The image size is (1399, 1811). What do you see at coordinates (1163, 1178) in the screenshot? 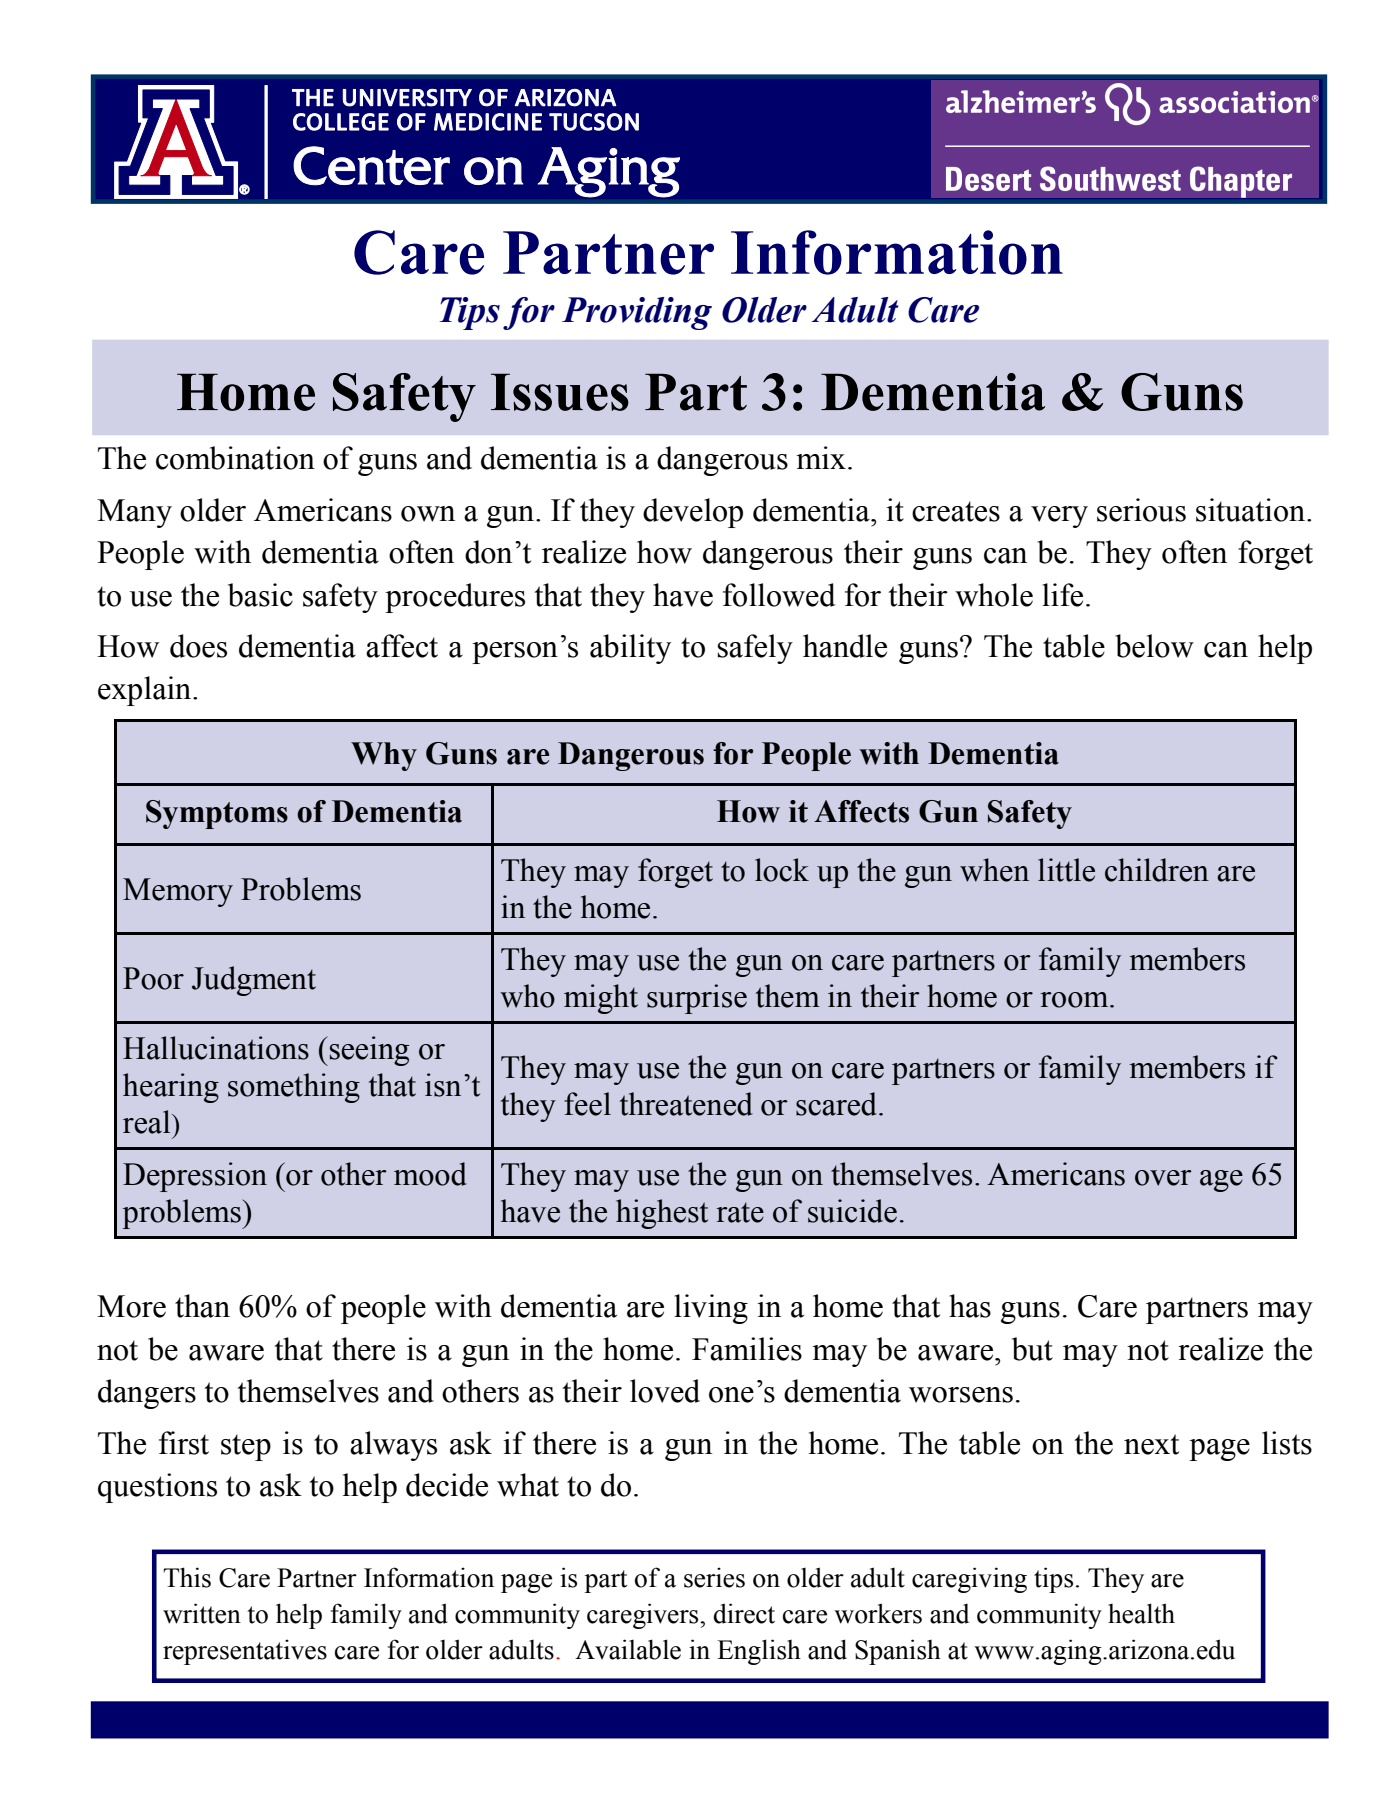
I see `over` at bounding box center [1163, 1178].
